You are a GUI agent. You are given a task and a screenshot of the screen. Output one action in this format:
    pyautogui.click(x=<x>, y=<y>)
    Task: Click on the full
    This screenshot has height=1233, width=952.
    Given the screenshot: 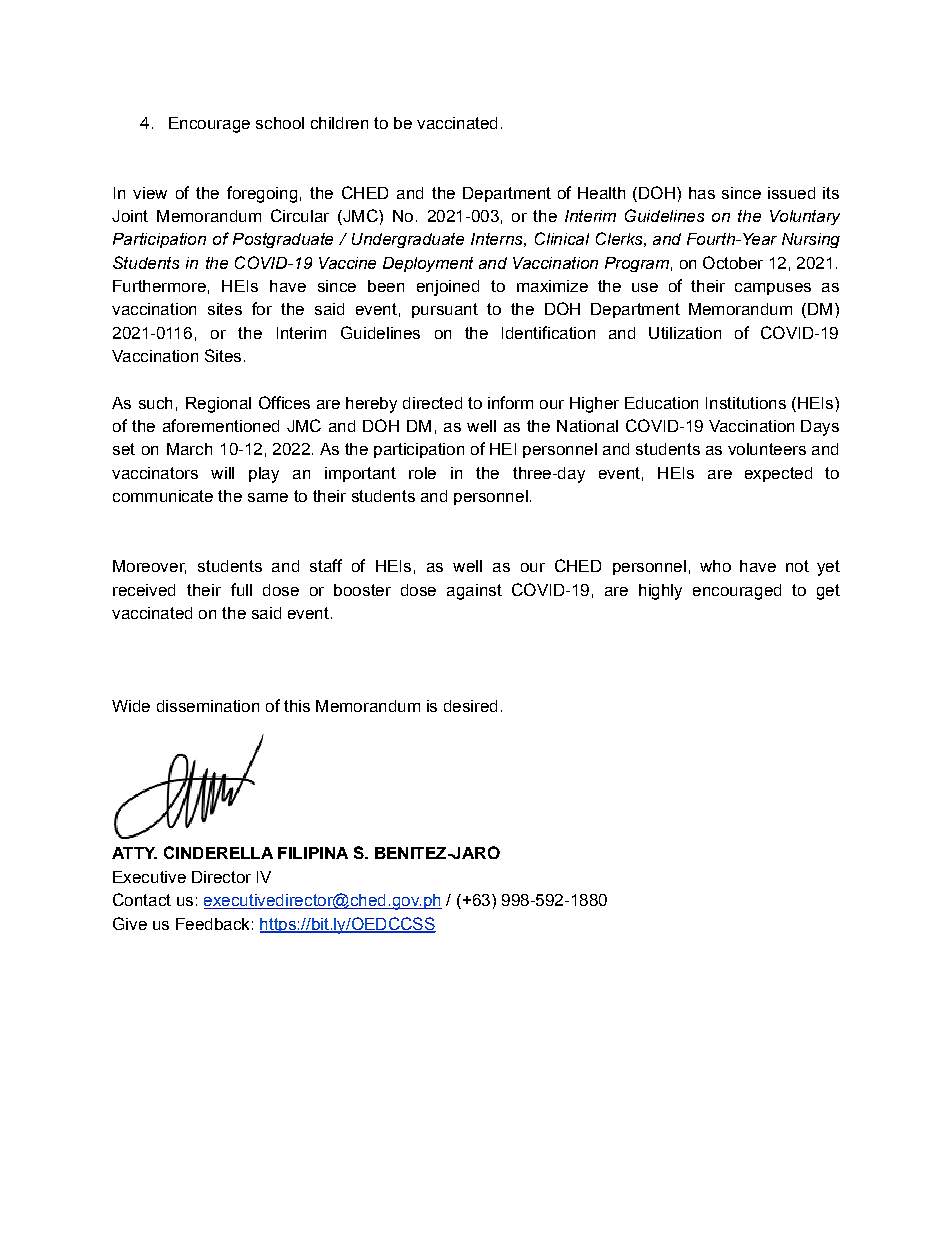 What is the action you would take?
    pyautogui.click(x=241, y=589)
